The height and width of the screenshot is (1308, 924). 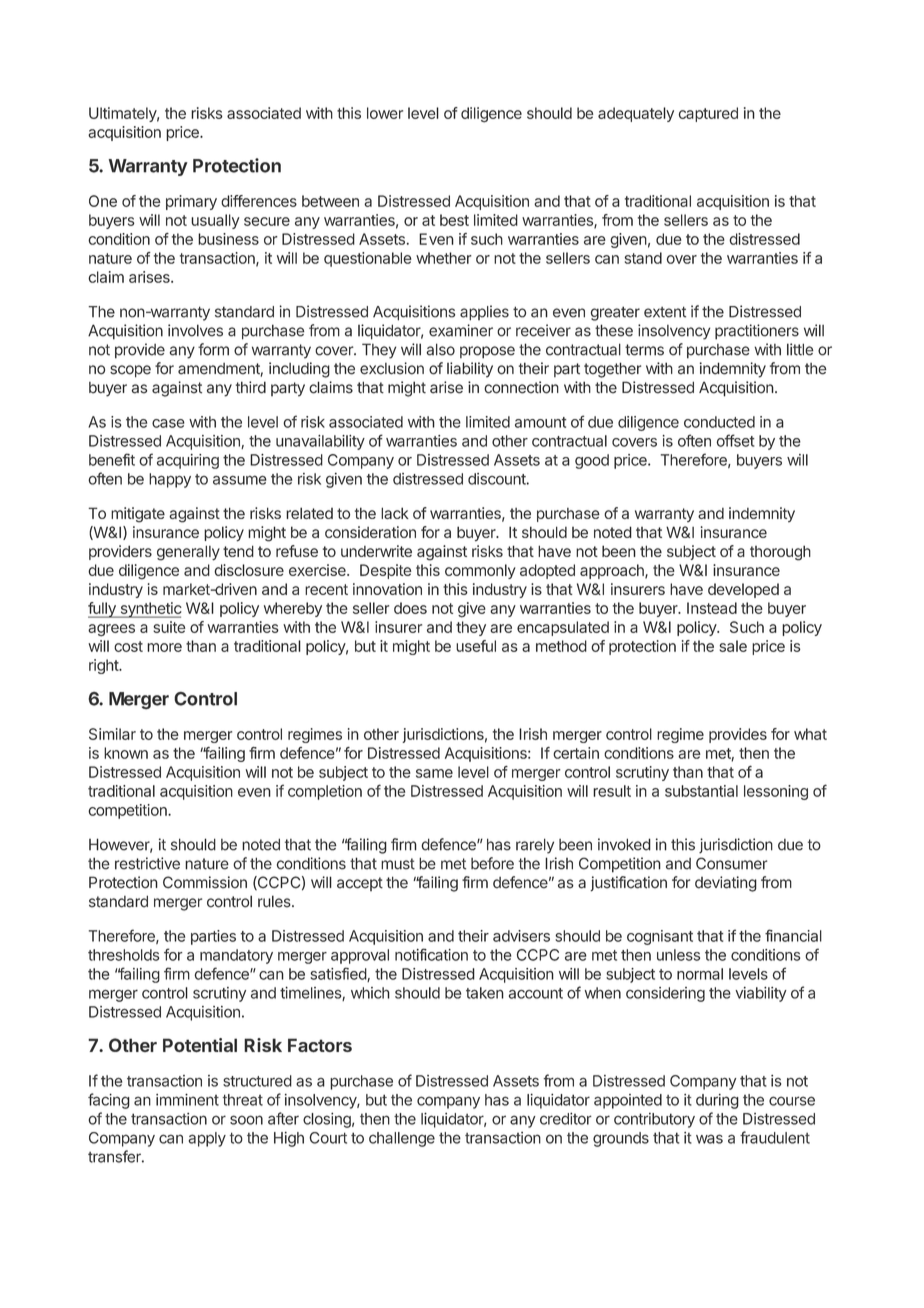 What do you see at coordinates (732, 863) in the screenshot?
I see `Consumer` at bounding box center [732, 863].
